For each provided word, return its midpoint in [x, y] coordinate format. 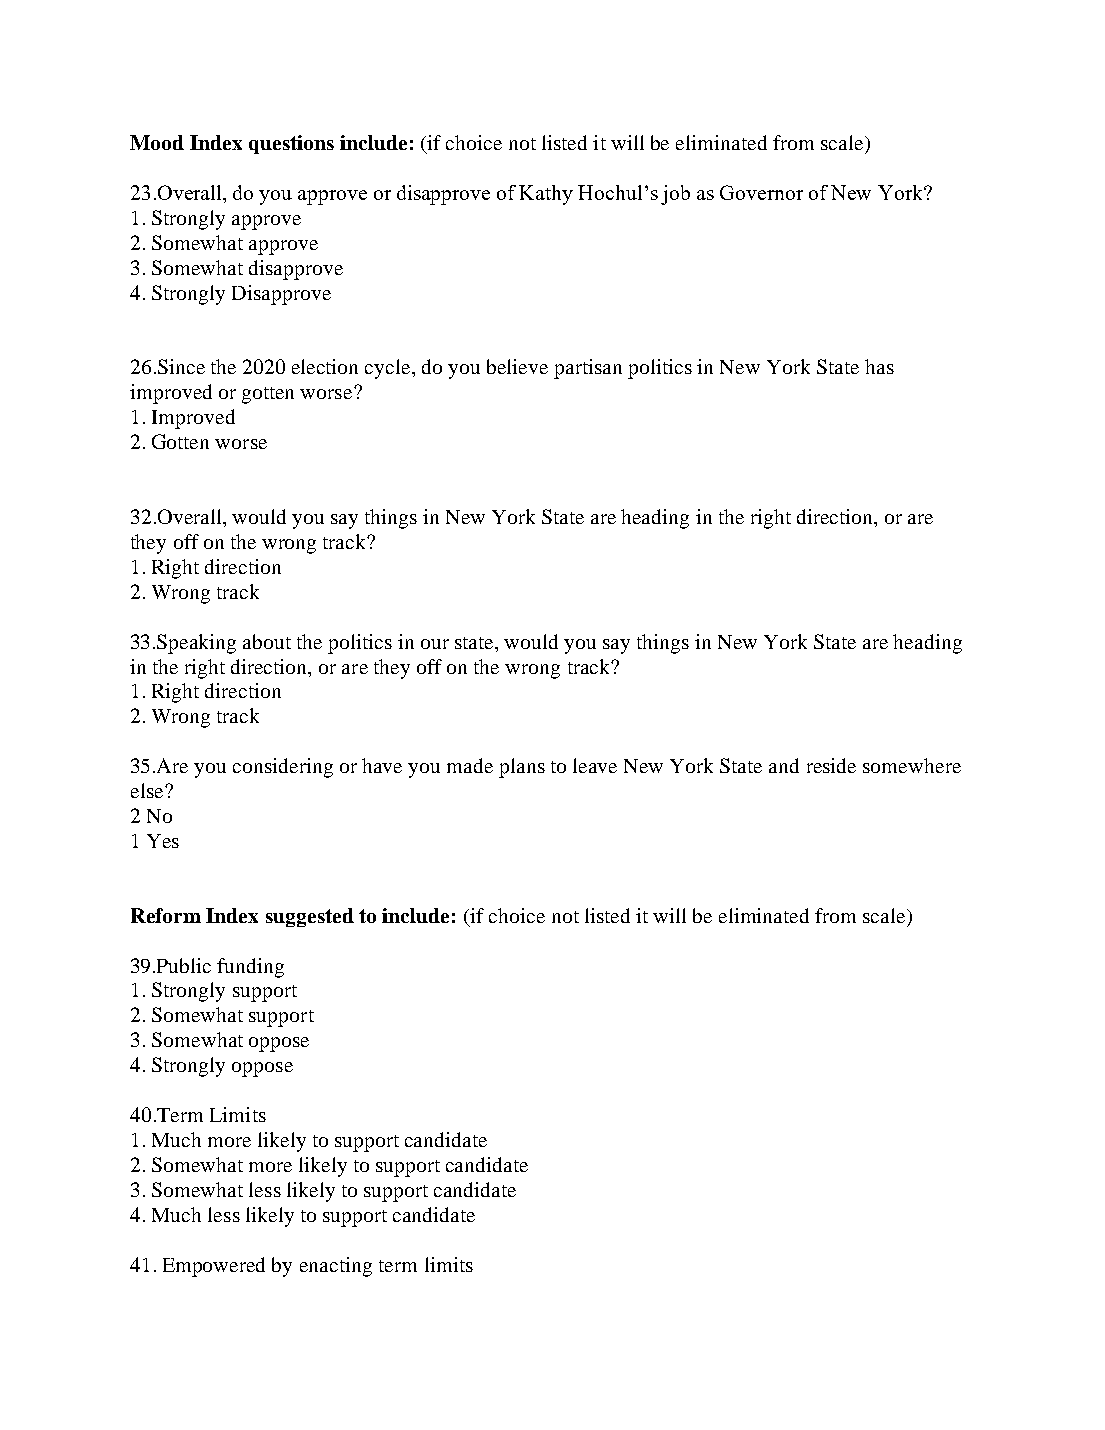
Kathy [546, 195]
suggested [310, 917]
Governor [761, 192]
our [435, 644]
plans [522, 768]
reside [831, 765]
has [879, 366]
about [267, 641]
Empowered [214, 1267]
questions [291, 144]
